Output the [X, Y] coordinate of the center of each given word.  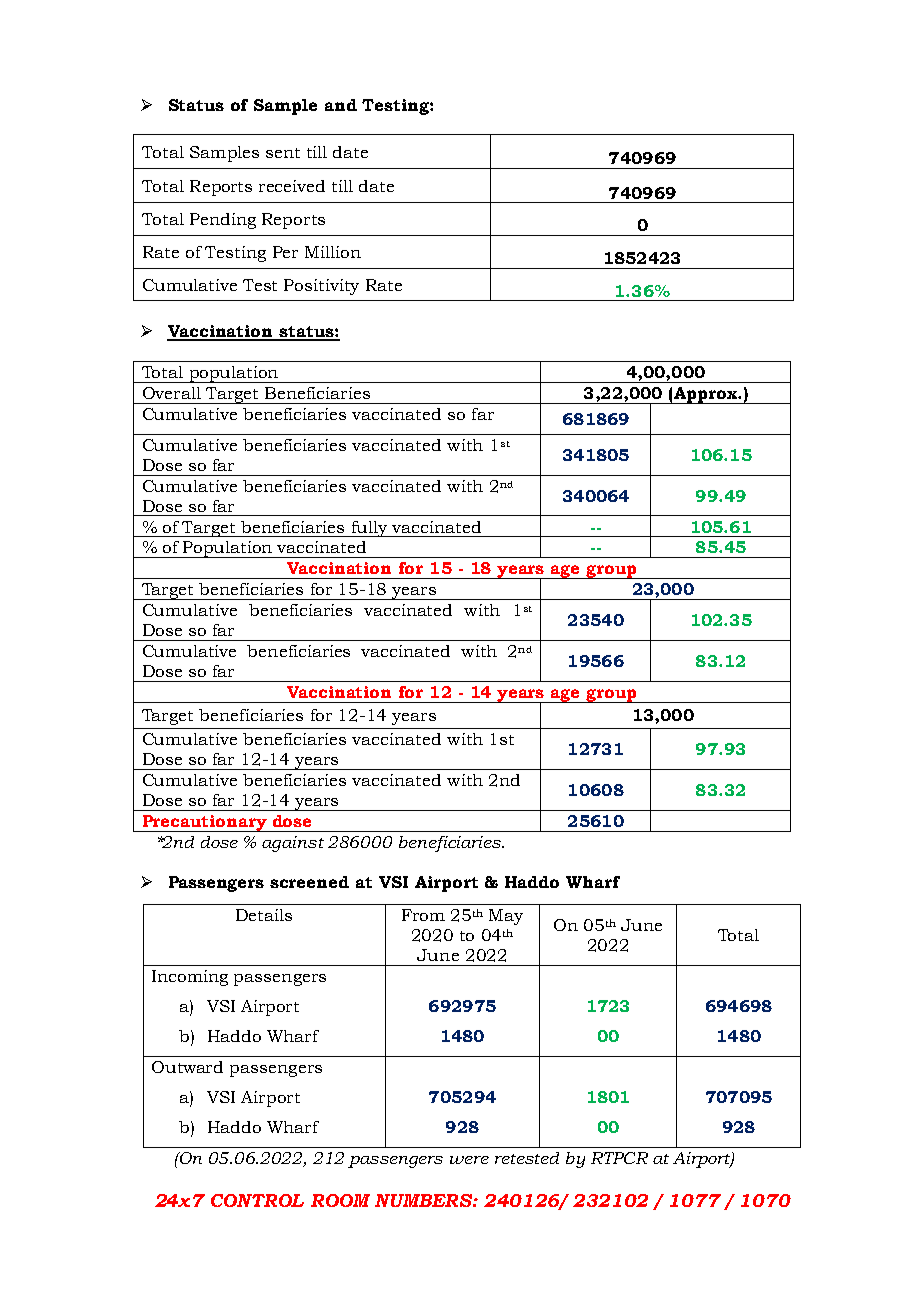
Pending [223, 221]
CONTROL [257, 1200]
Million [333, 252]
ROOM [340, 1200]
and [341, 105]
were [469, 1160]
